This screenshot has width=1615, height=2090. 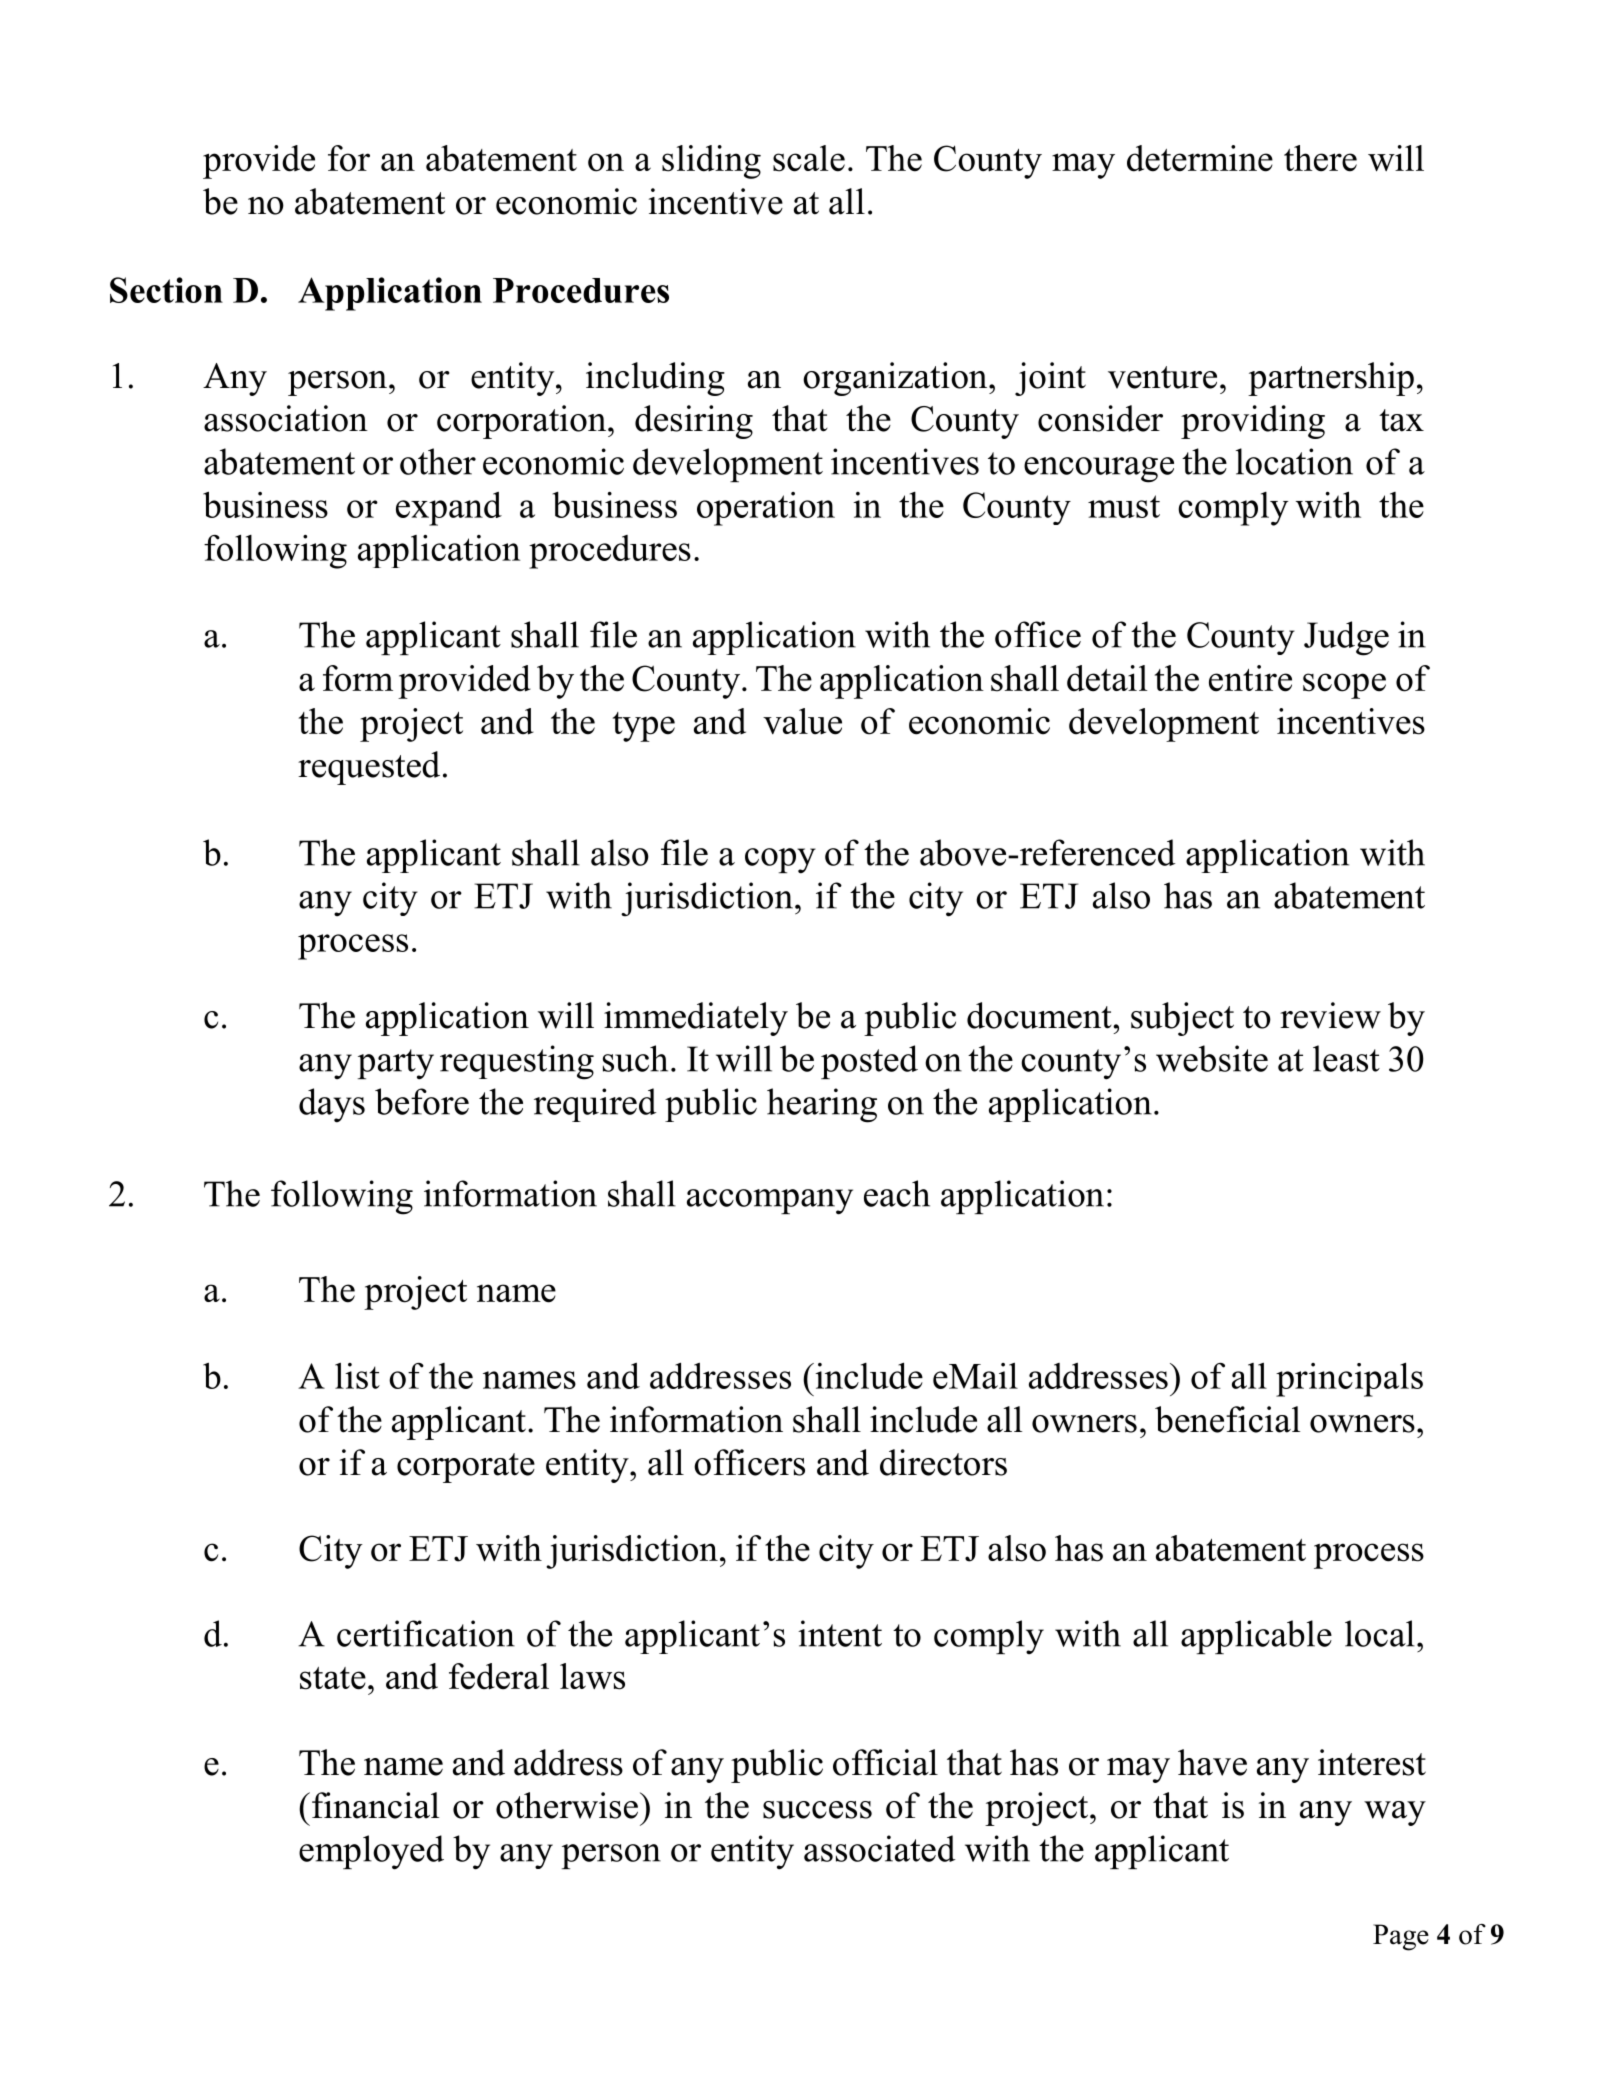 What do you see at coordinates (166, 290) in the screenshot?
I see `Section` at bounding box center [166, 290].
